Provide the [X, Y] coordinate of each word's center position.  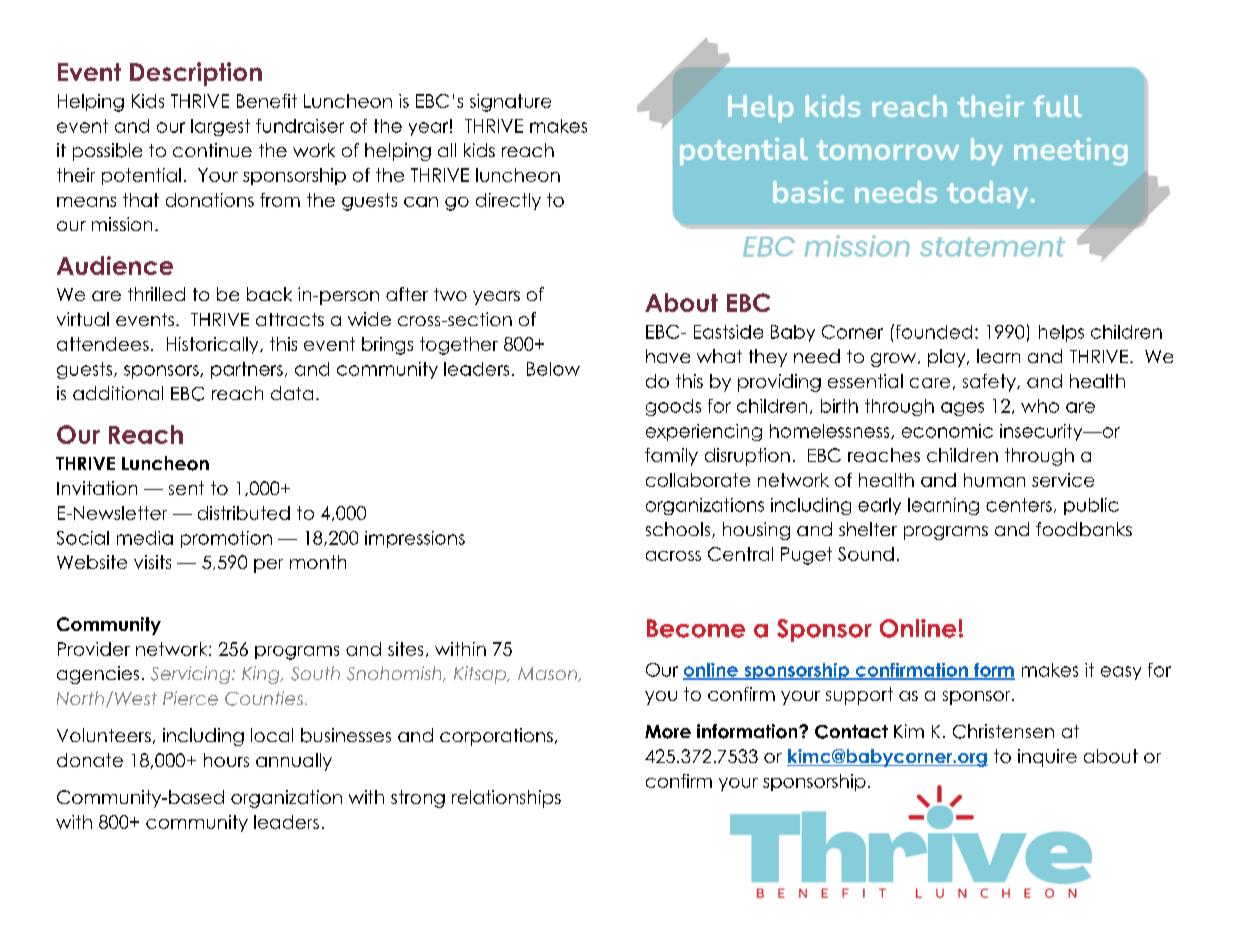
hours [226, 760]
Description [196, 74]
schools [679, 530]
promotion [226, 539]
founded [932, 331]
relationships [506, 799]
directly [508, 201]
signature [510, 103]
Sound [866, 554]
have [668, 356]
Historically [214, 345]
